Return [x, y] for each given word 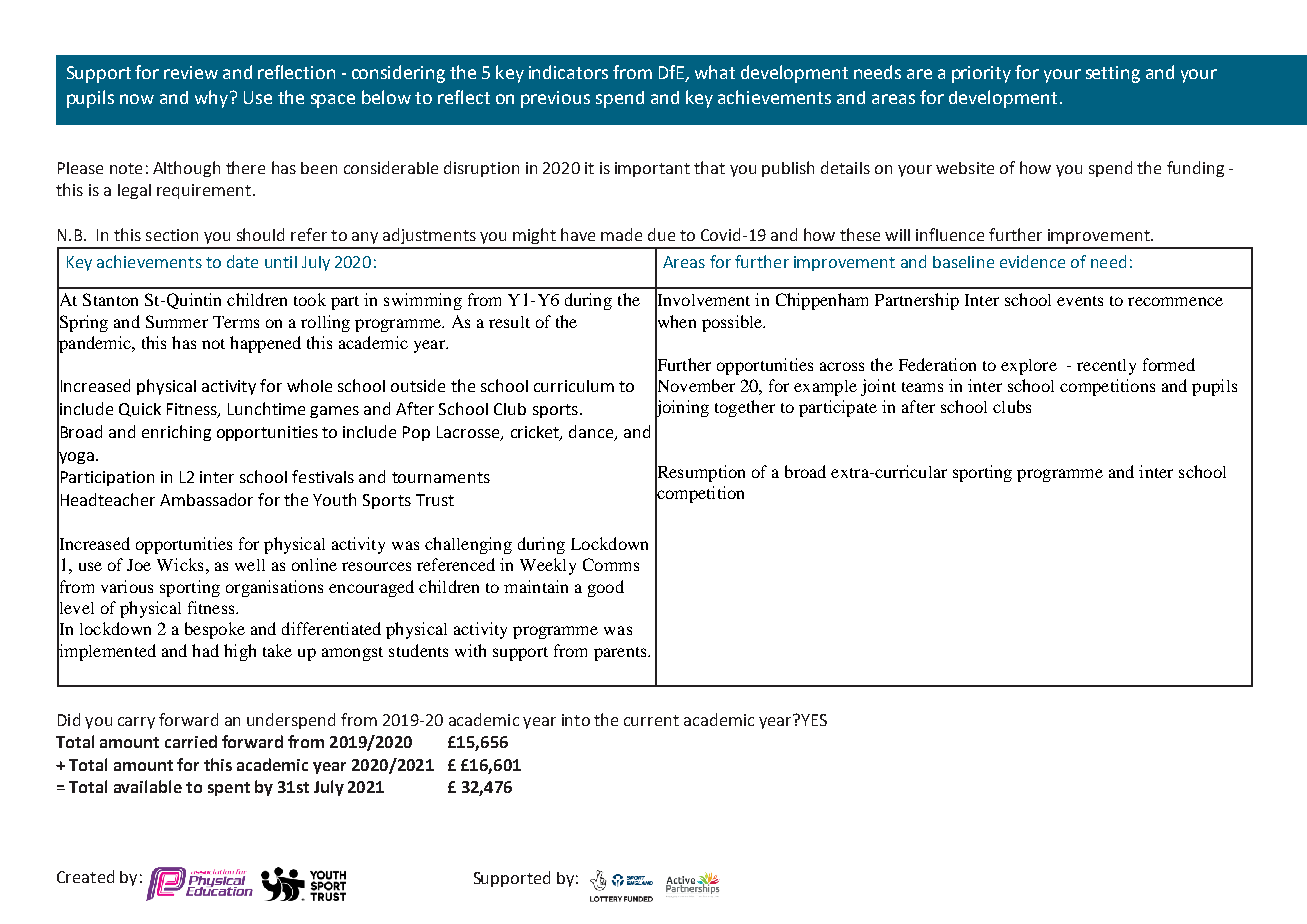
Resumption [700, 473]
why [213, 99]
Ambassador [206, 499]
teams [922, 387]
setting [1113, 74]
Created [85, 876]
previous [555, 99]
